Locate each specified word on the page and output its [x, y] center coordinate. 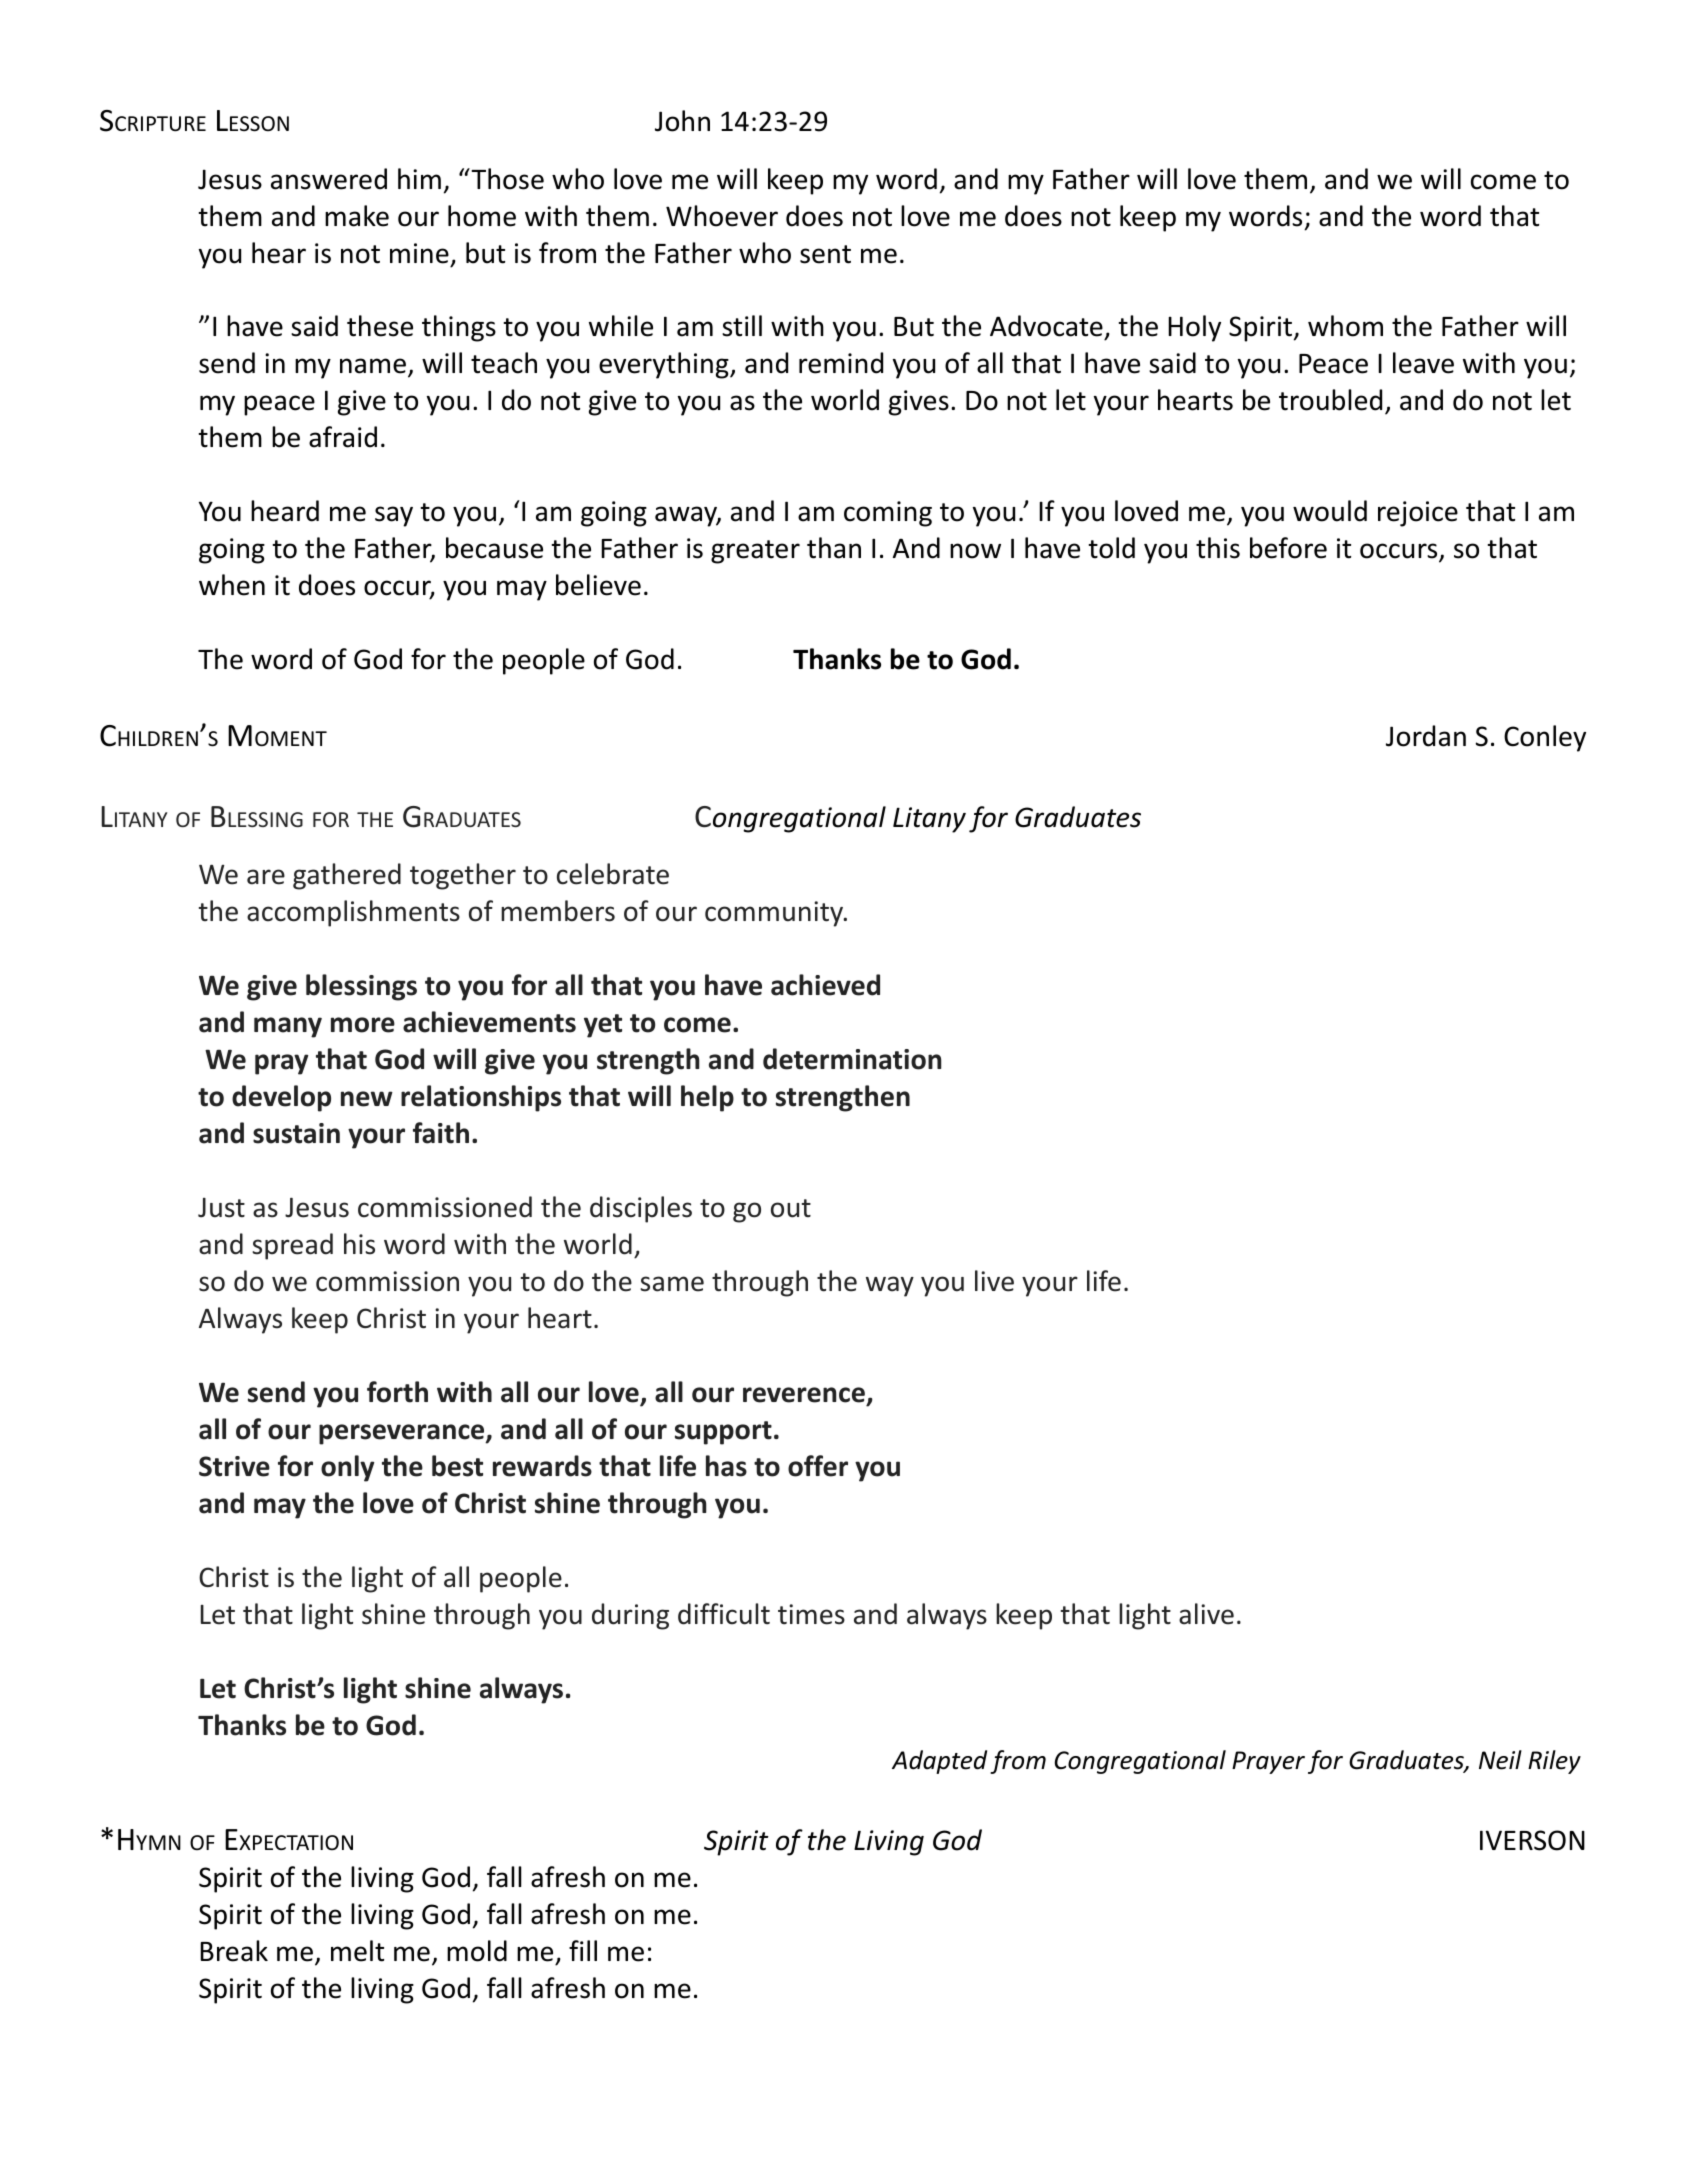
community [775, 914]
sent [825, 254]
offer [818, 1466]
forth [397, 1392]
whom [1345, 326]
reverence [804, 1395]
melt [357, 1951]
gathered [347, 876]
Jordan [1426, 736]
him [419, 178]
